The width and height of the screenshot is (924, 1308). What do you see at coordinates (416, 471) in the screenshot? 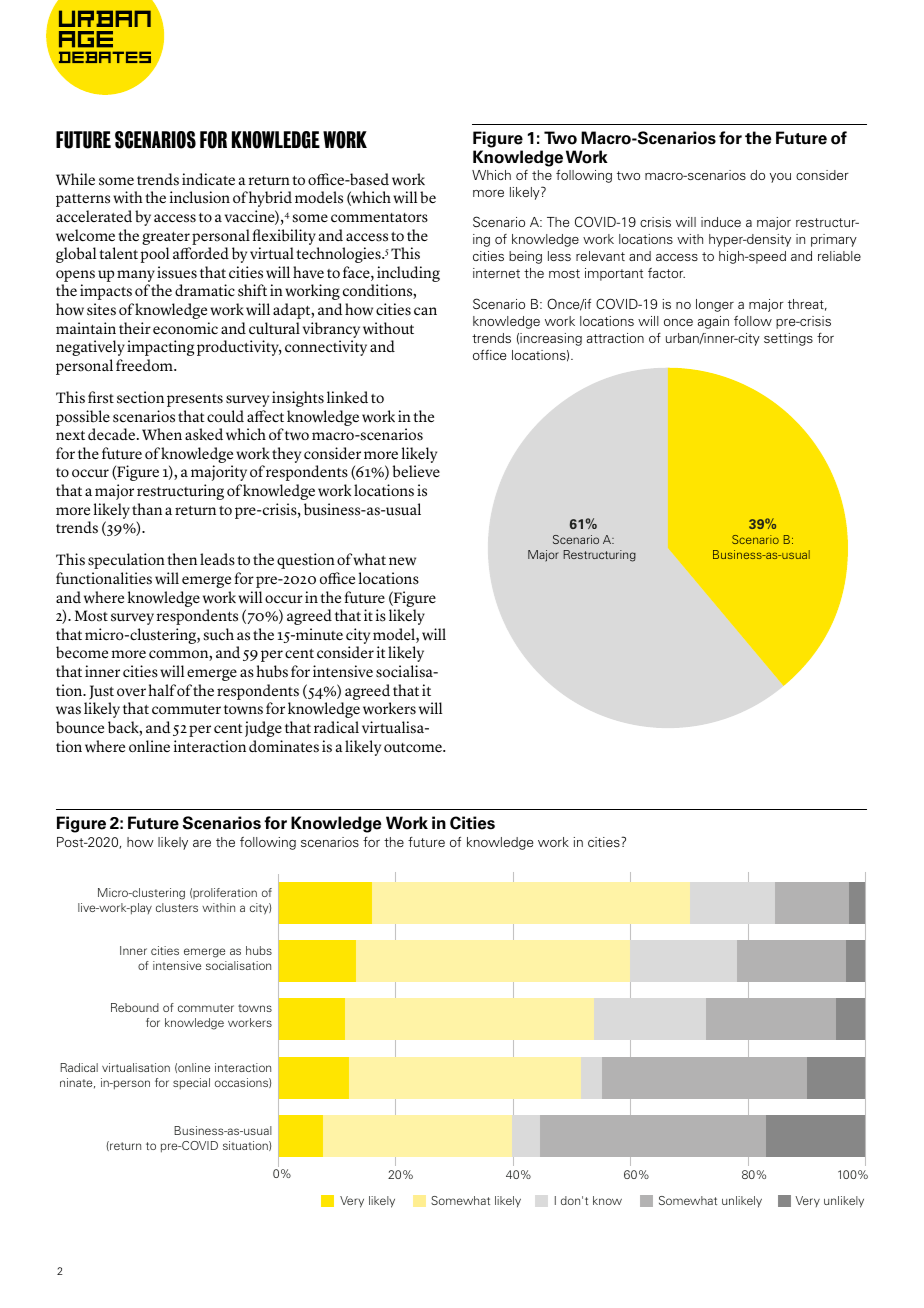
I see `believe` at bounding box center [416, 471].
